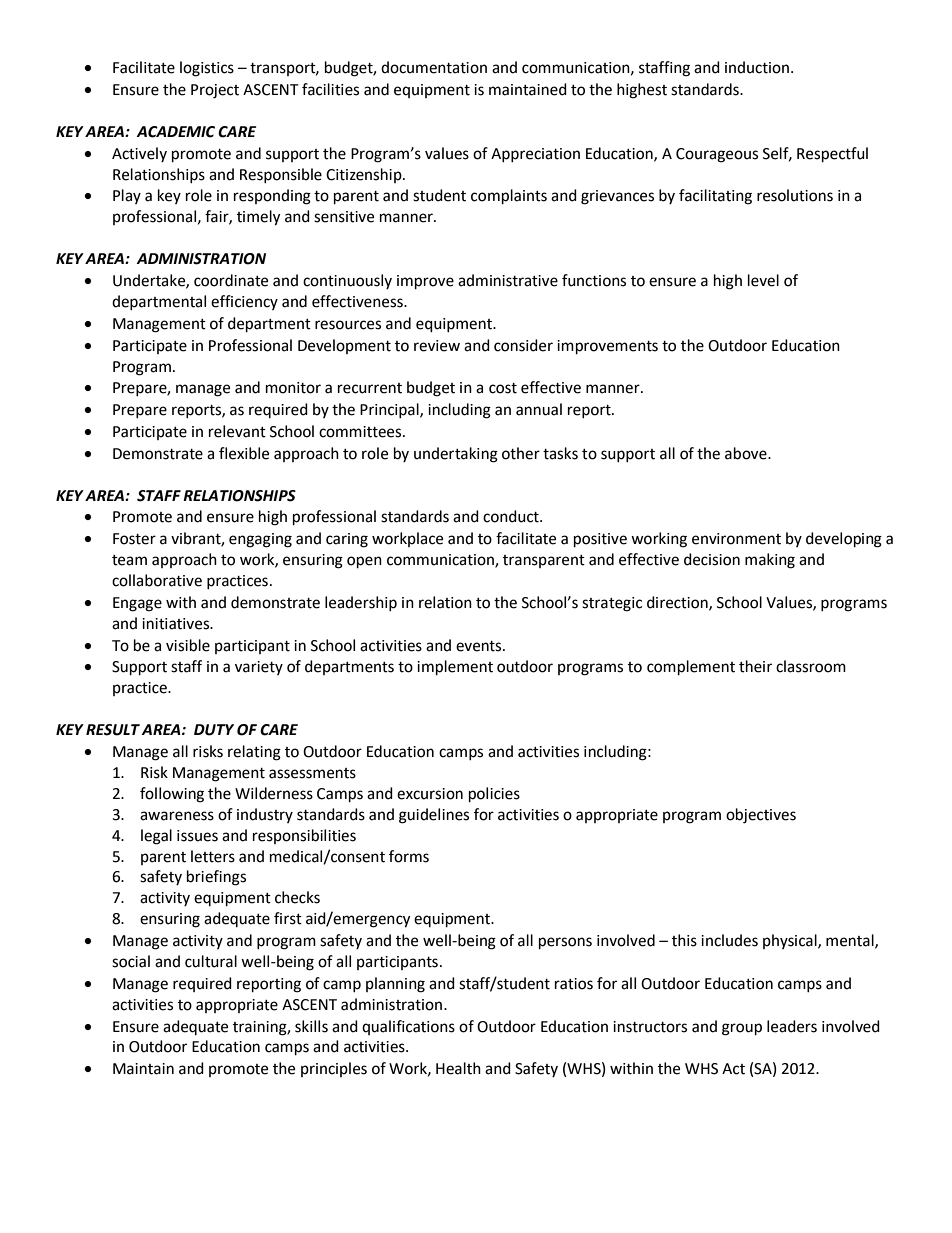  Describe the element at coordinates (311, 1026) in the document. I see `skills` at that location.
